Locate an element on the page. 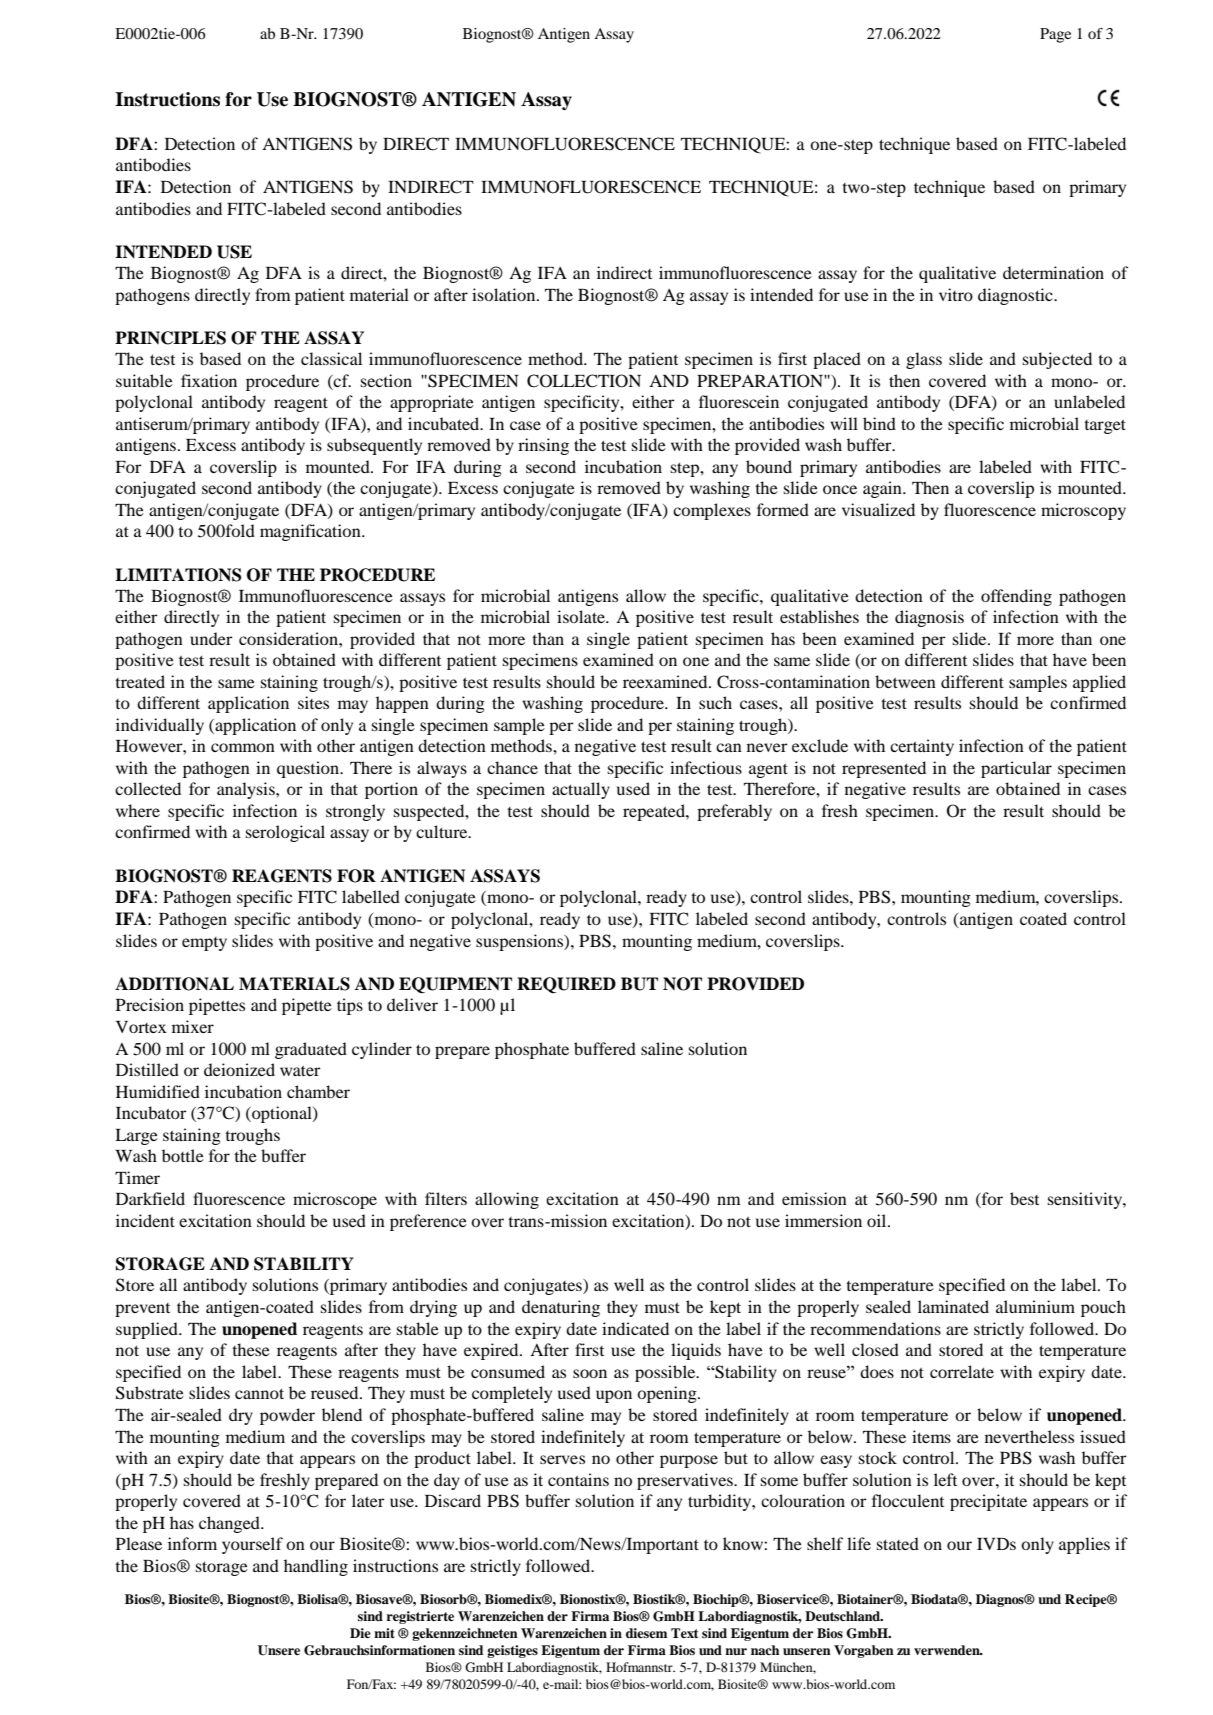  deionized is located at coordinates (239, 1069).
